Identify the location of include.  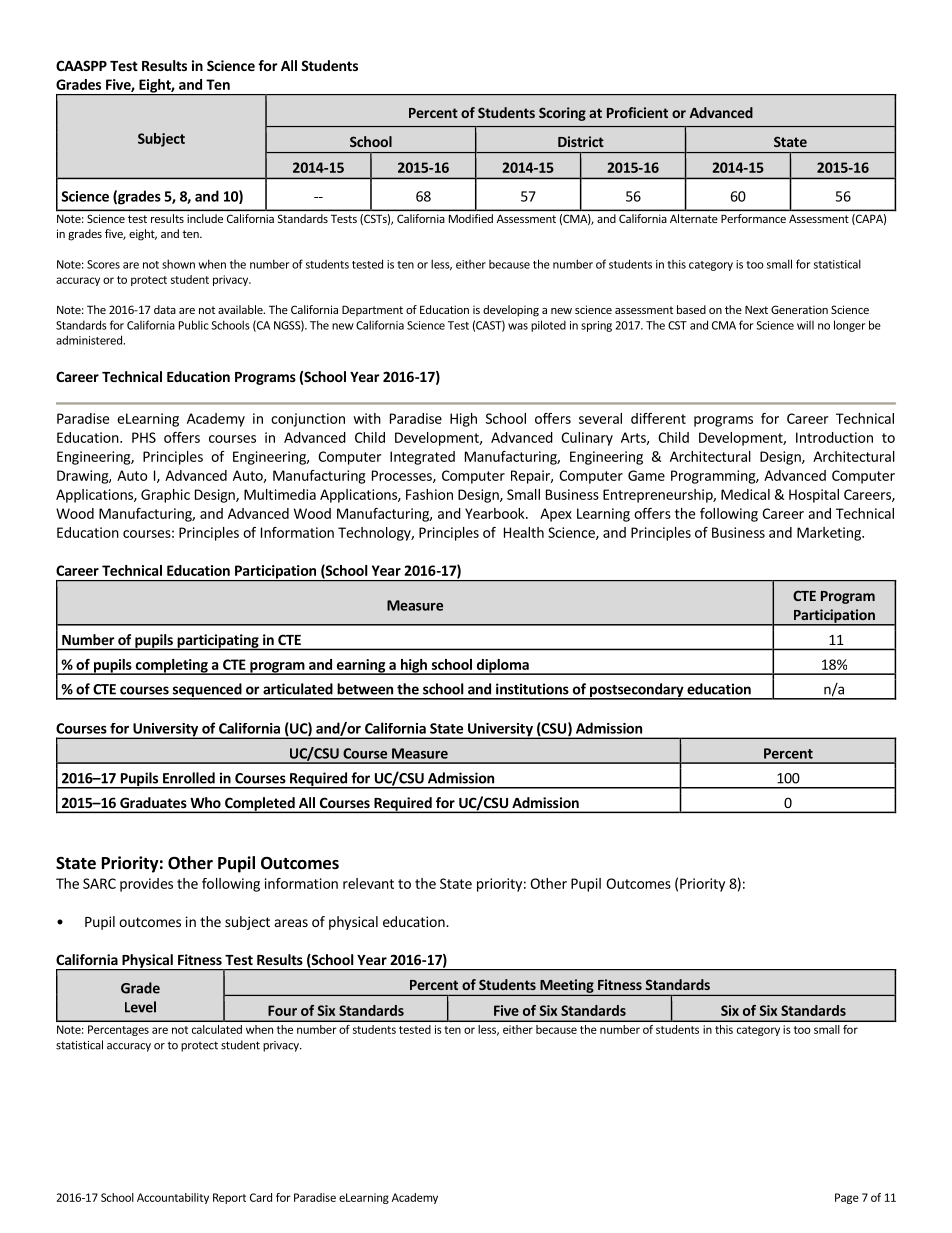
(205, 218).
